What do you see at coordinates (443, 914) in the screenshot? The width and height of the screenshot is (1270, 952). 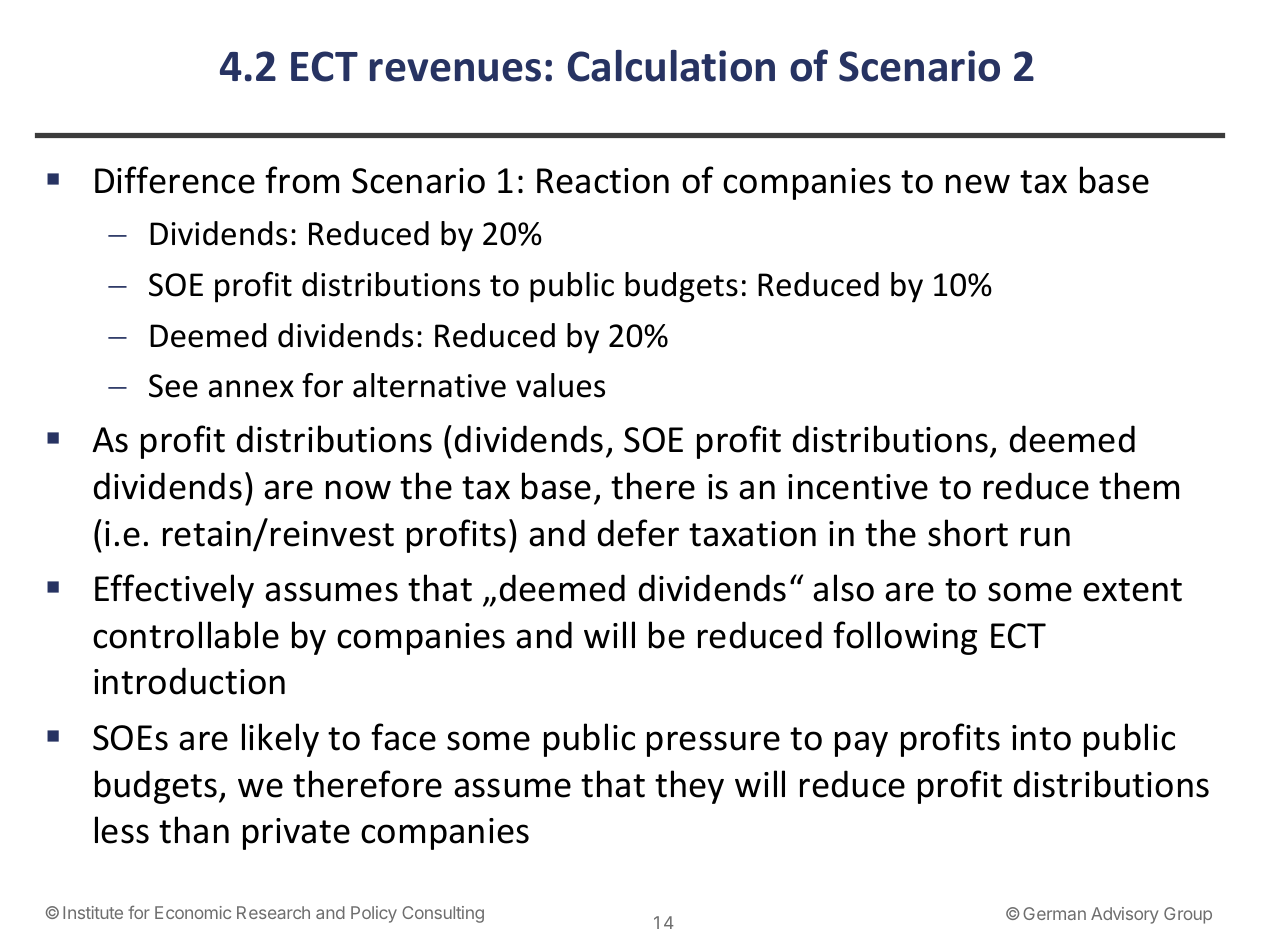 I see `Consulting` at bounding box center [443, 914].
